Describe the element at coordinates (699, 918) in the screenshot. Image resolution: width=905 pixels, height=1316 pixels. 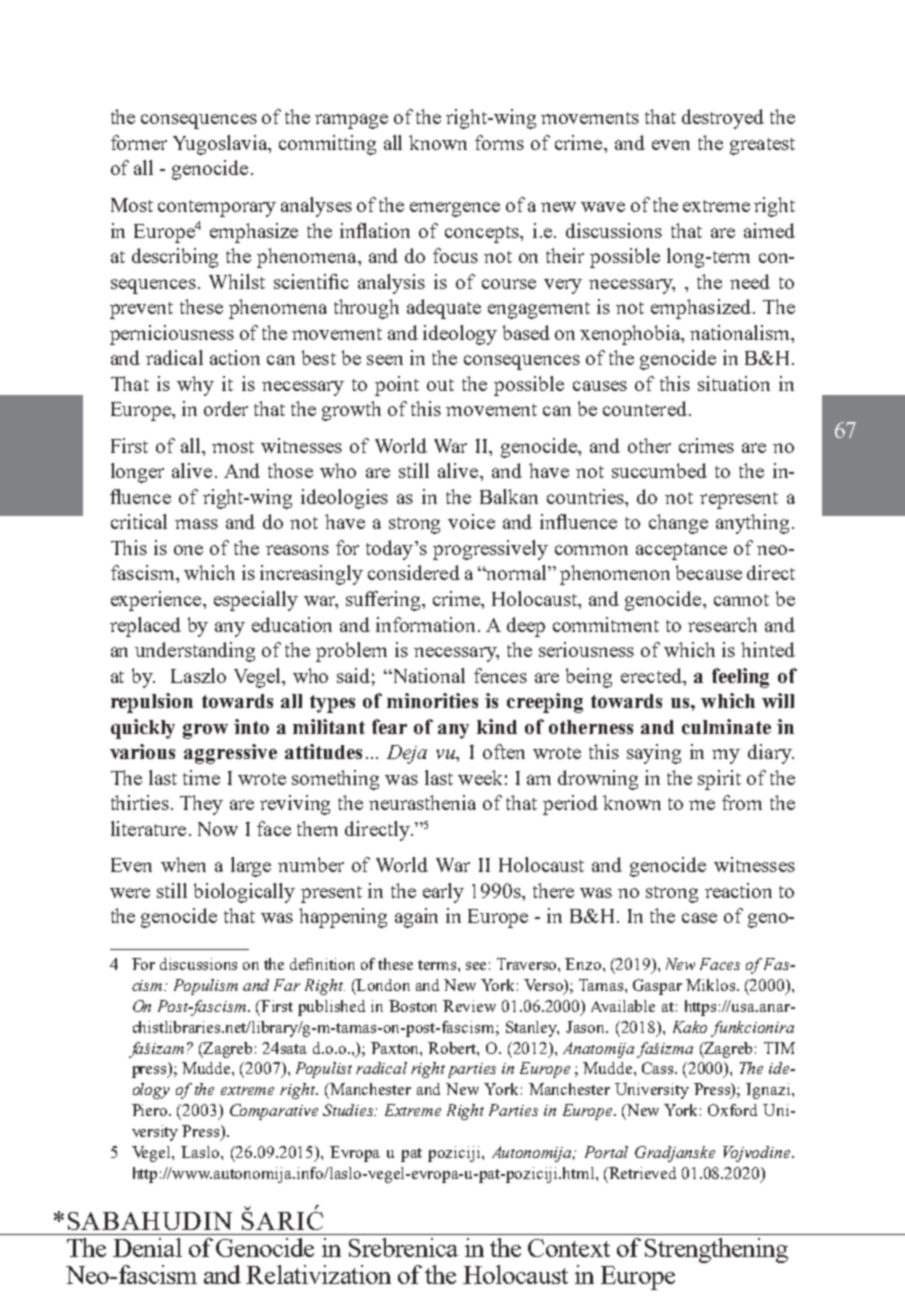
I see `case` at that location.
